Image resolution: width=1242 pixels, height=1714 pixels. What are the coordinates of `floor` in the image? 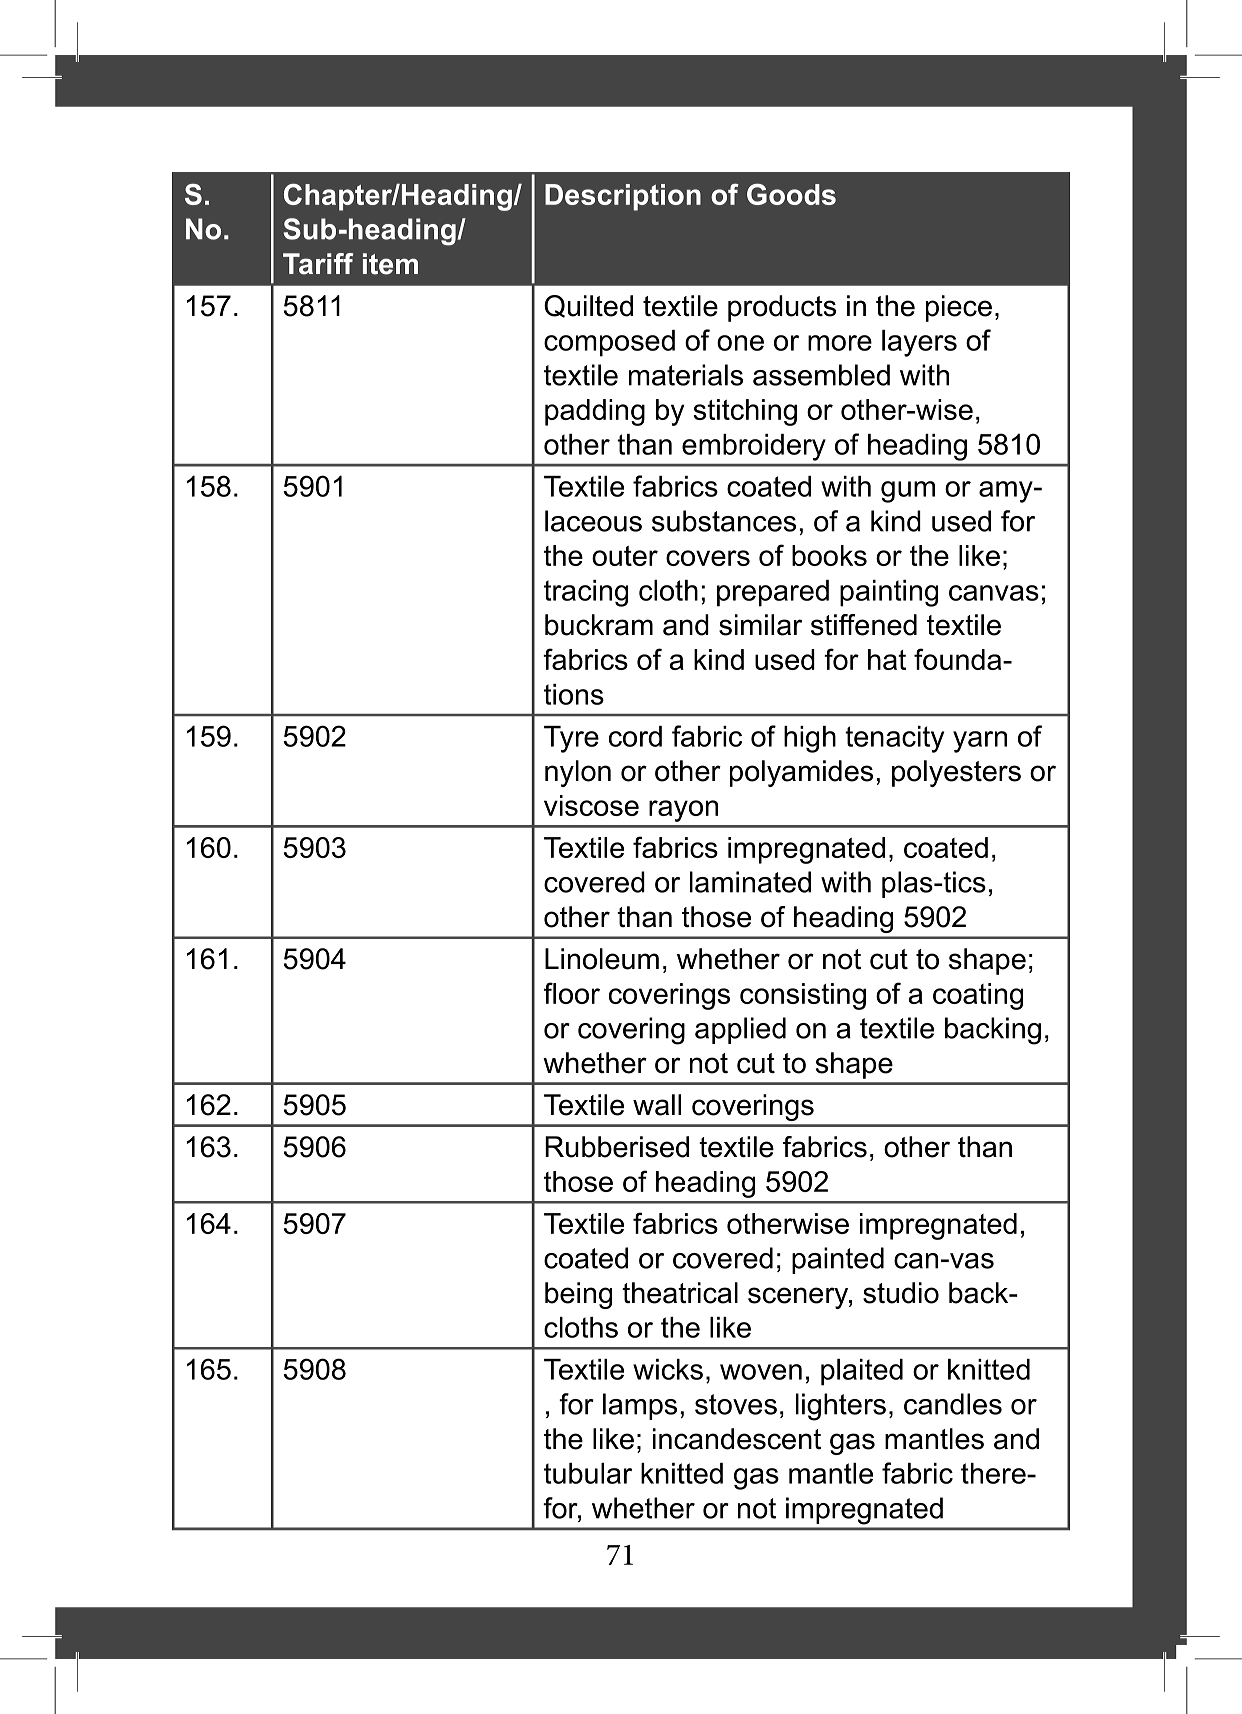 It's located at (572, 993).
